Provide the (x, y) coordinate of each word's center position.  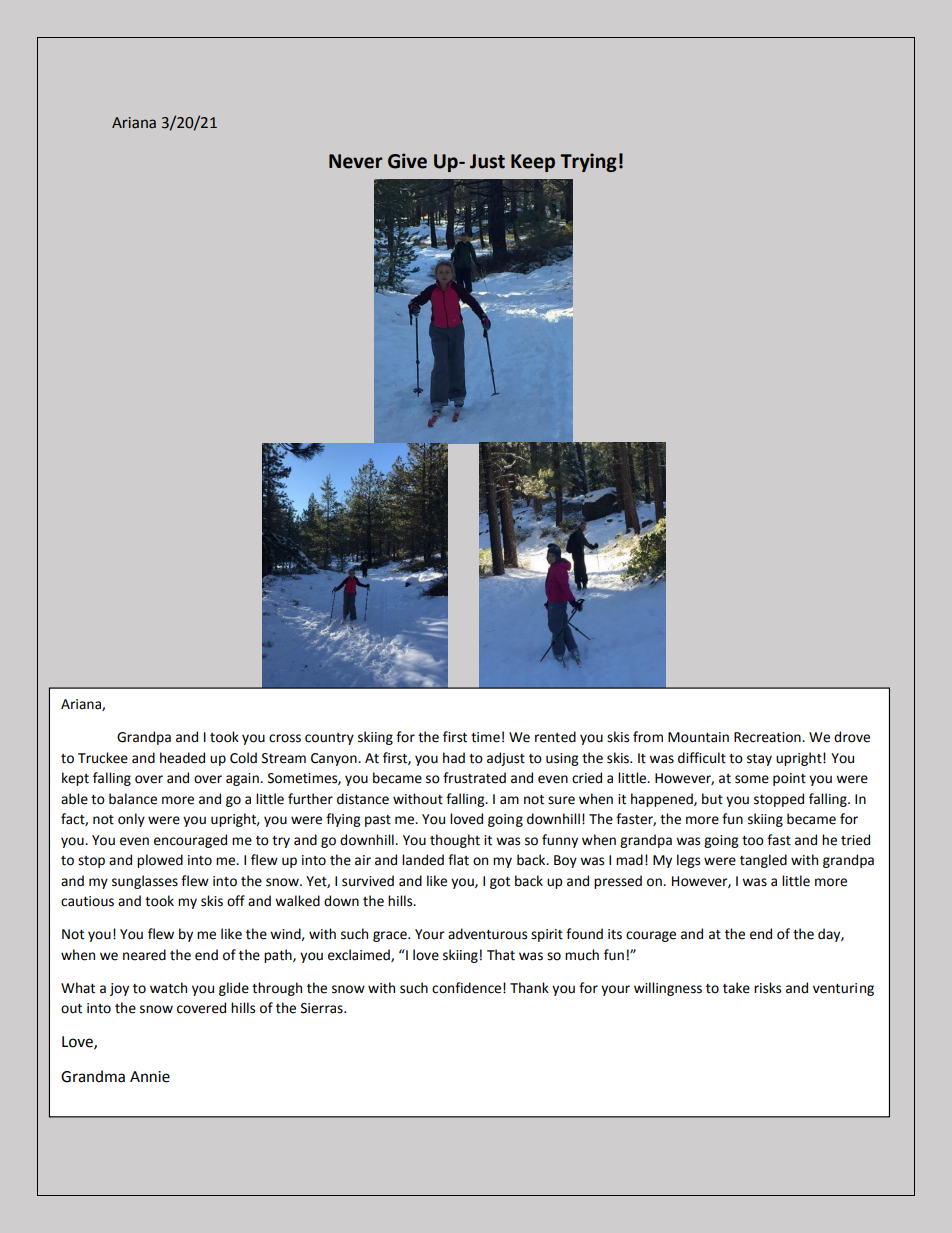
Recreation (768, 737)
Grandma (93, 1076)
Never (355, 161)
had (454, 758)
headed (182, 758)
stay (759, 760)
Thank (529, 988)
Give (407, 161)
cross (285, 738)
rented (555, 737)
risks (767, 988)
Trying (588, 162)
